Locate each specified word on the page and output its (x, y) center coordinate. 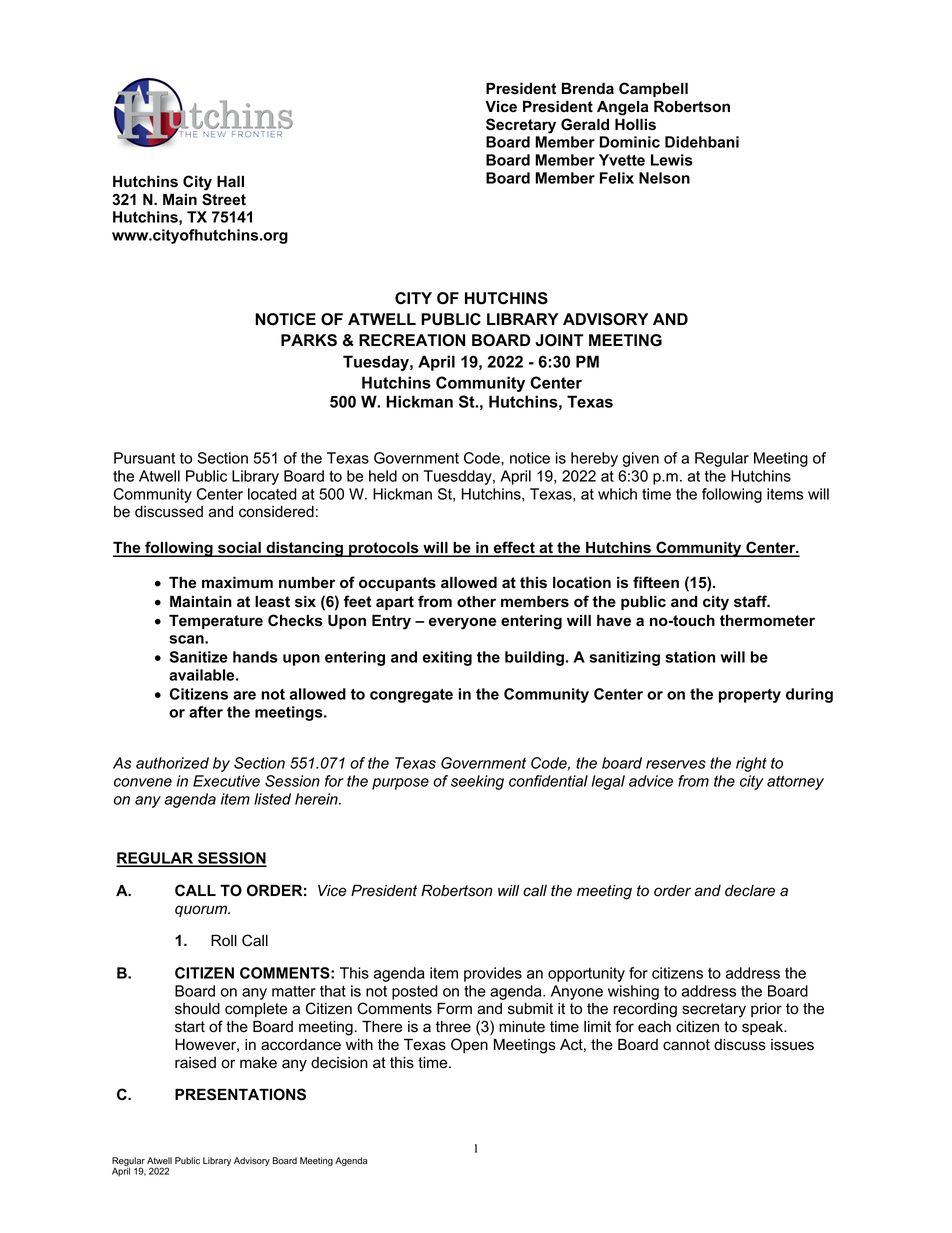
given (641, 459)
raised (195, 1063)
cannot (686, 1045)
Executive (226, 781)
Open (469, 1045)
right (751, 764)
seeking (477, 782)
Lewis (672, 160)
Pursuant (144, 458)
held (383, 476)
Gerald (585, 124)
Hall (230, 181)
